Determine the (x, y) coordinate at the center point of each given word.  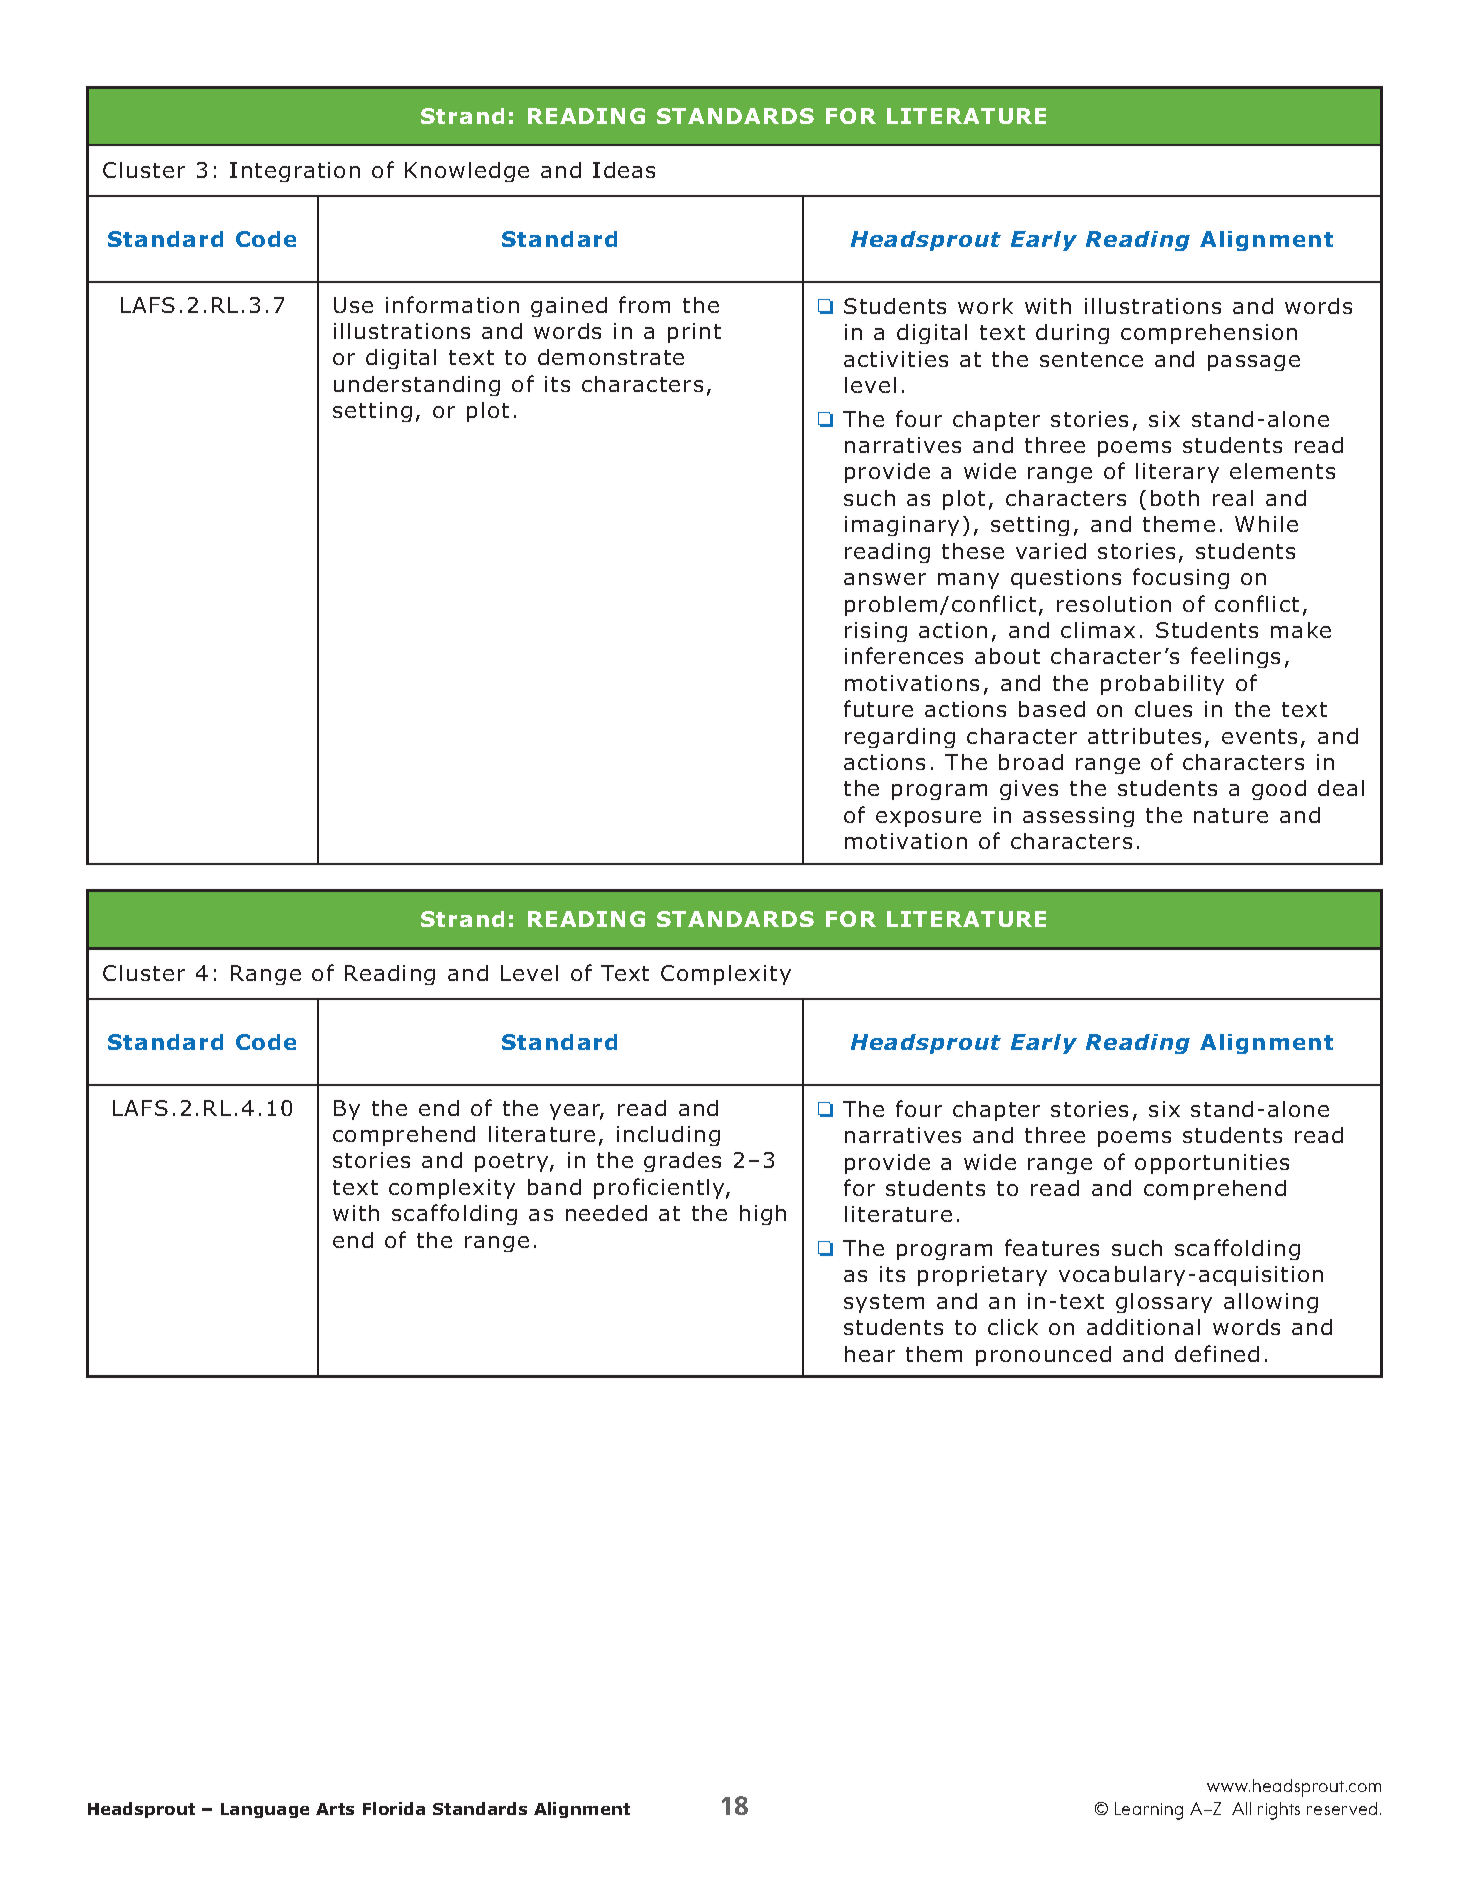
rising (876, 632)
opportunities (1212, 1164)
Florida (394, 1808)
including (668, 1136)
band (554, 1187)
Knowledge (467, 172)
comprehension (1209, 334)
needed (606, 1213)
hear (870, 1354)
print (694, 333)
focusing (1181, 578)
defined (1217, 1353)
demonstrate (611, 357)
